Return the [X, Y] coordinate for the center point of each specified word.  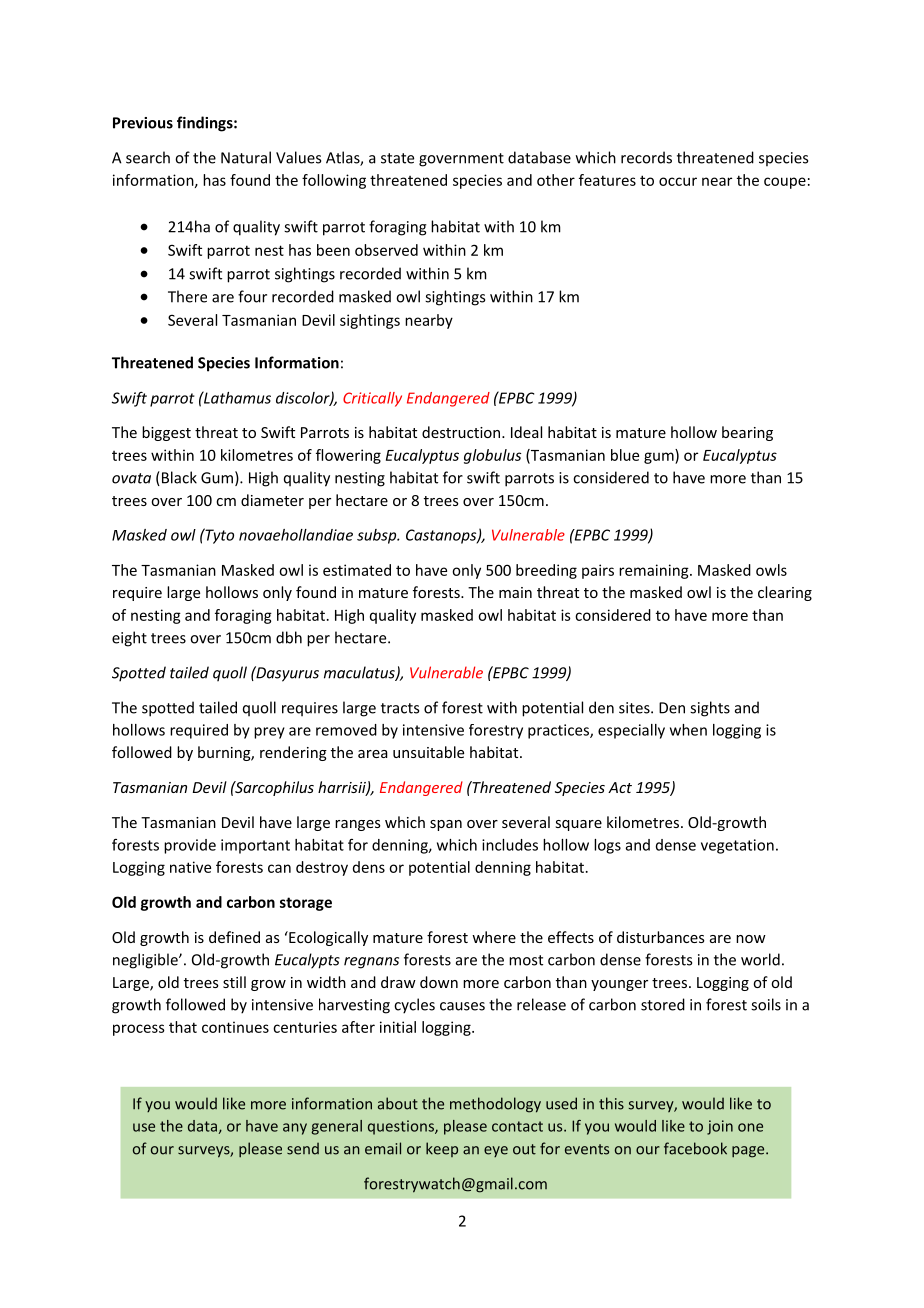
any [295, 1129]
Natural [246, 157]
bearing [747, 433]
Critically [372, 399]
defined [234, 937]
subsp [378, 536]
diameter [272, 500]
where [494, 937]
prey [269, 733]
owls [771, 570]
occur [678, 181]
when [688, 730]
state [397, 158]
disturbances [661, 937]
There [187, 296]
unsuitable [428, 752]
